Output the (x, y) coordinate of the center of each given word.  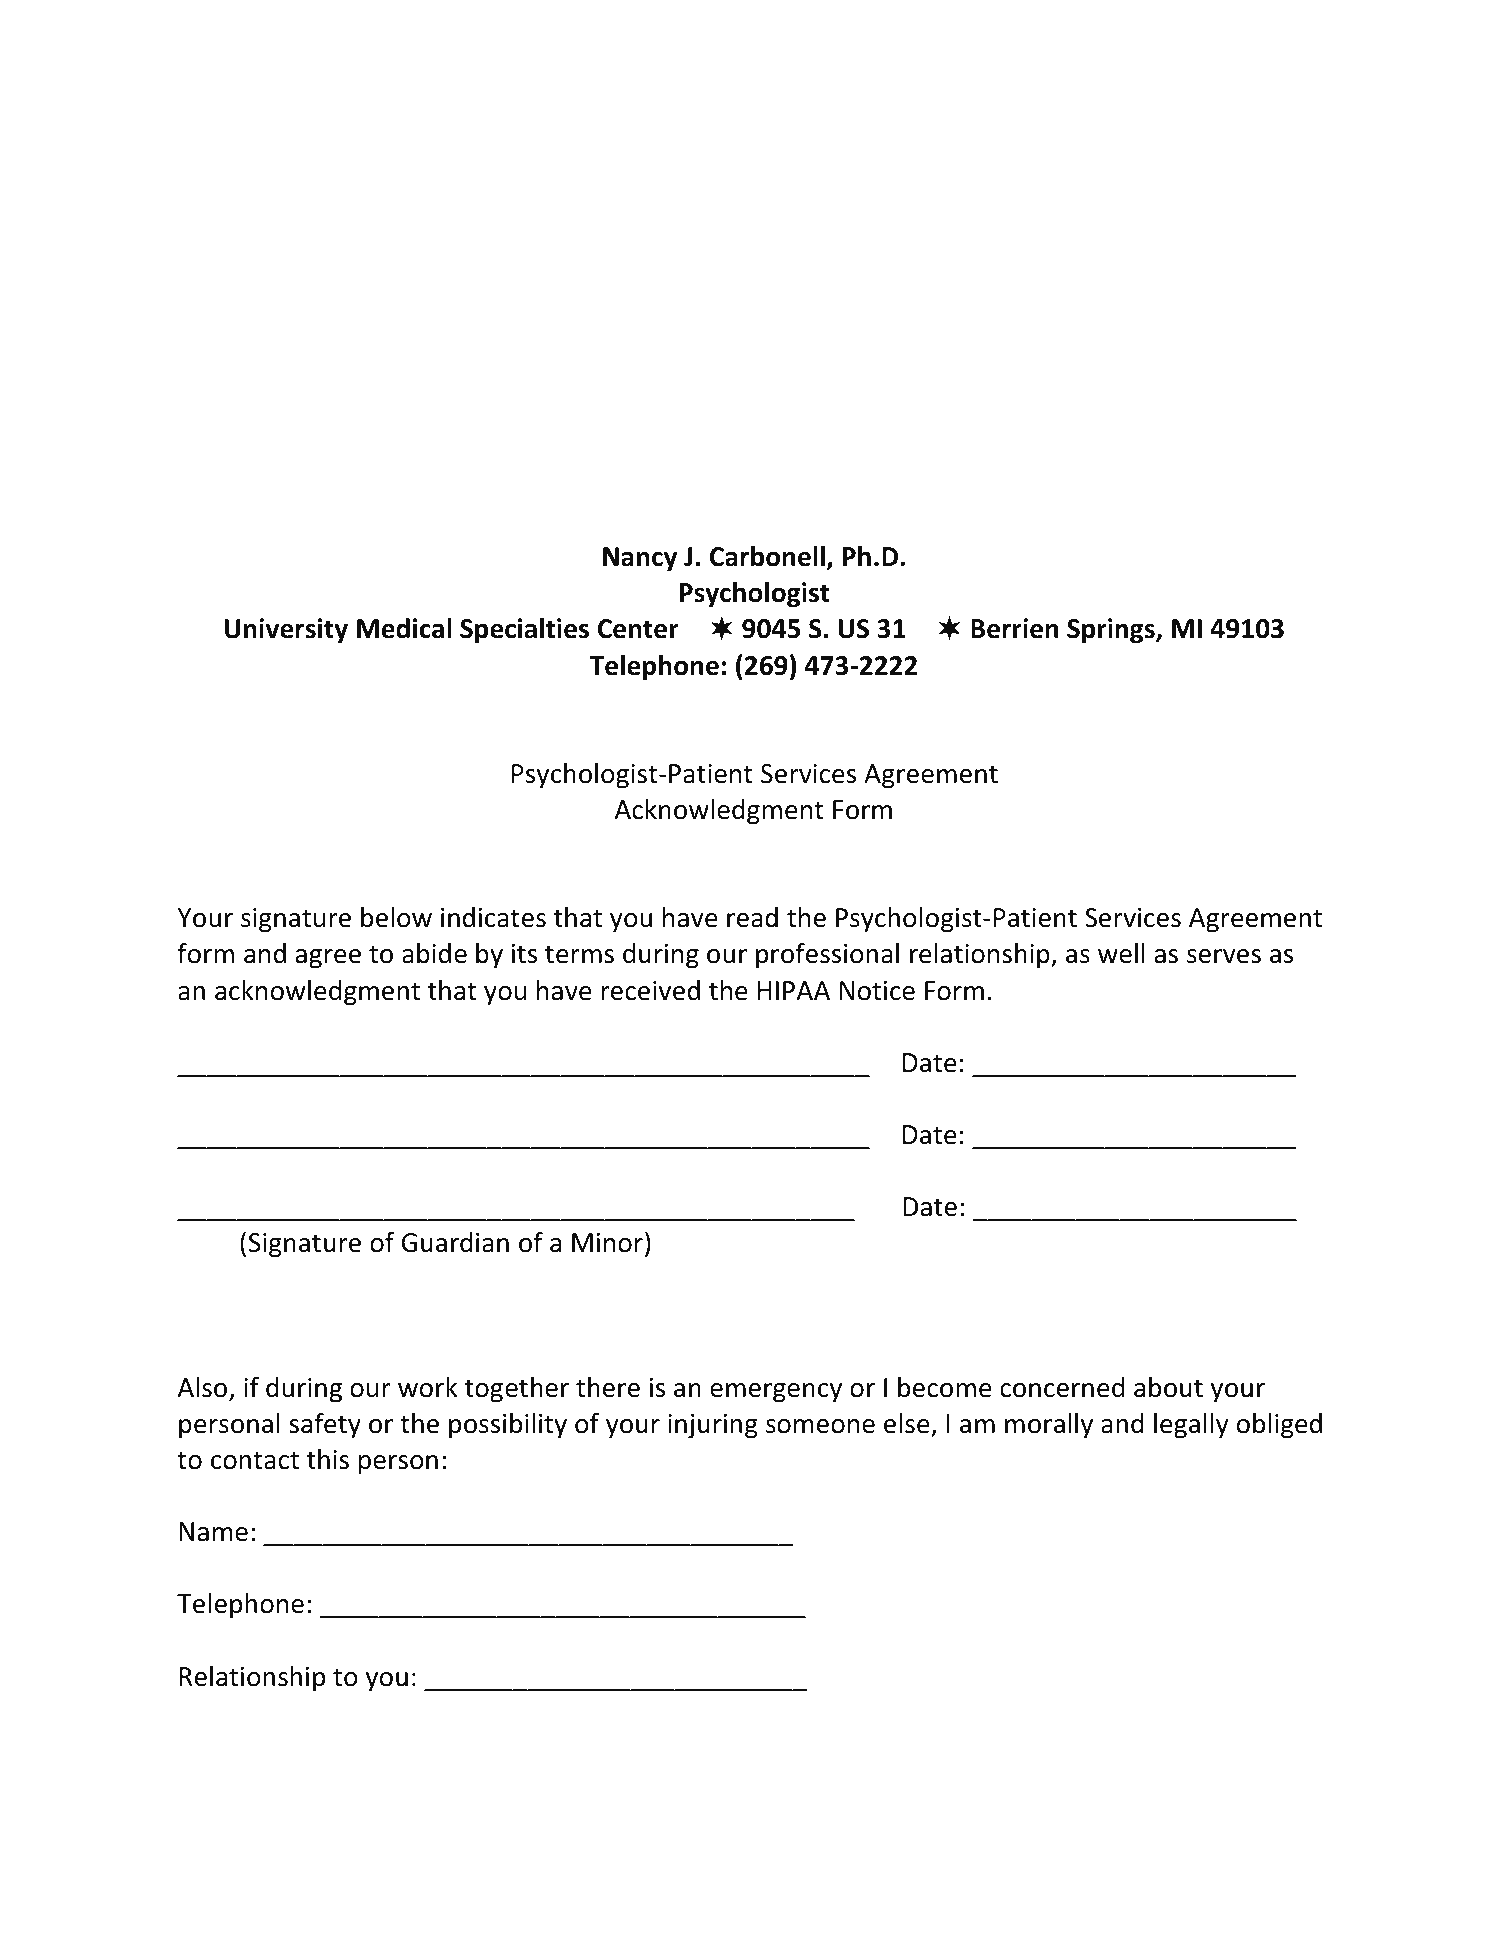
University (286, 631)
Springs (1112, 631)
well (1121, 953)
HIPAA (794, 990)
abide (434, 953)
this (328, 1459)
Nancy (640, 559)
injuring (713, 1426)
